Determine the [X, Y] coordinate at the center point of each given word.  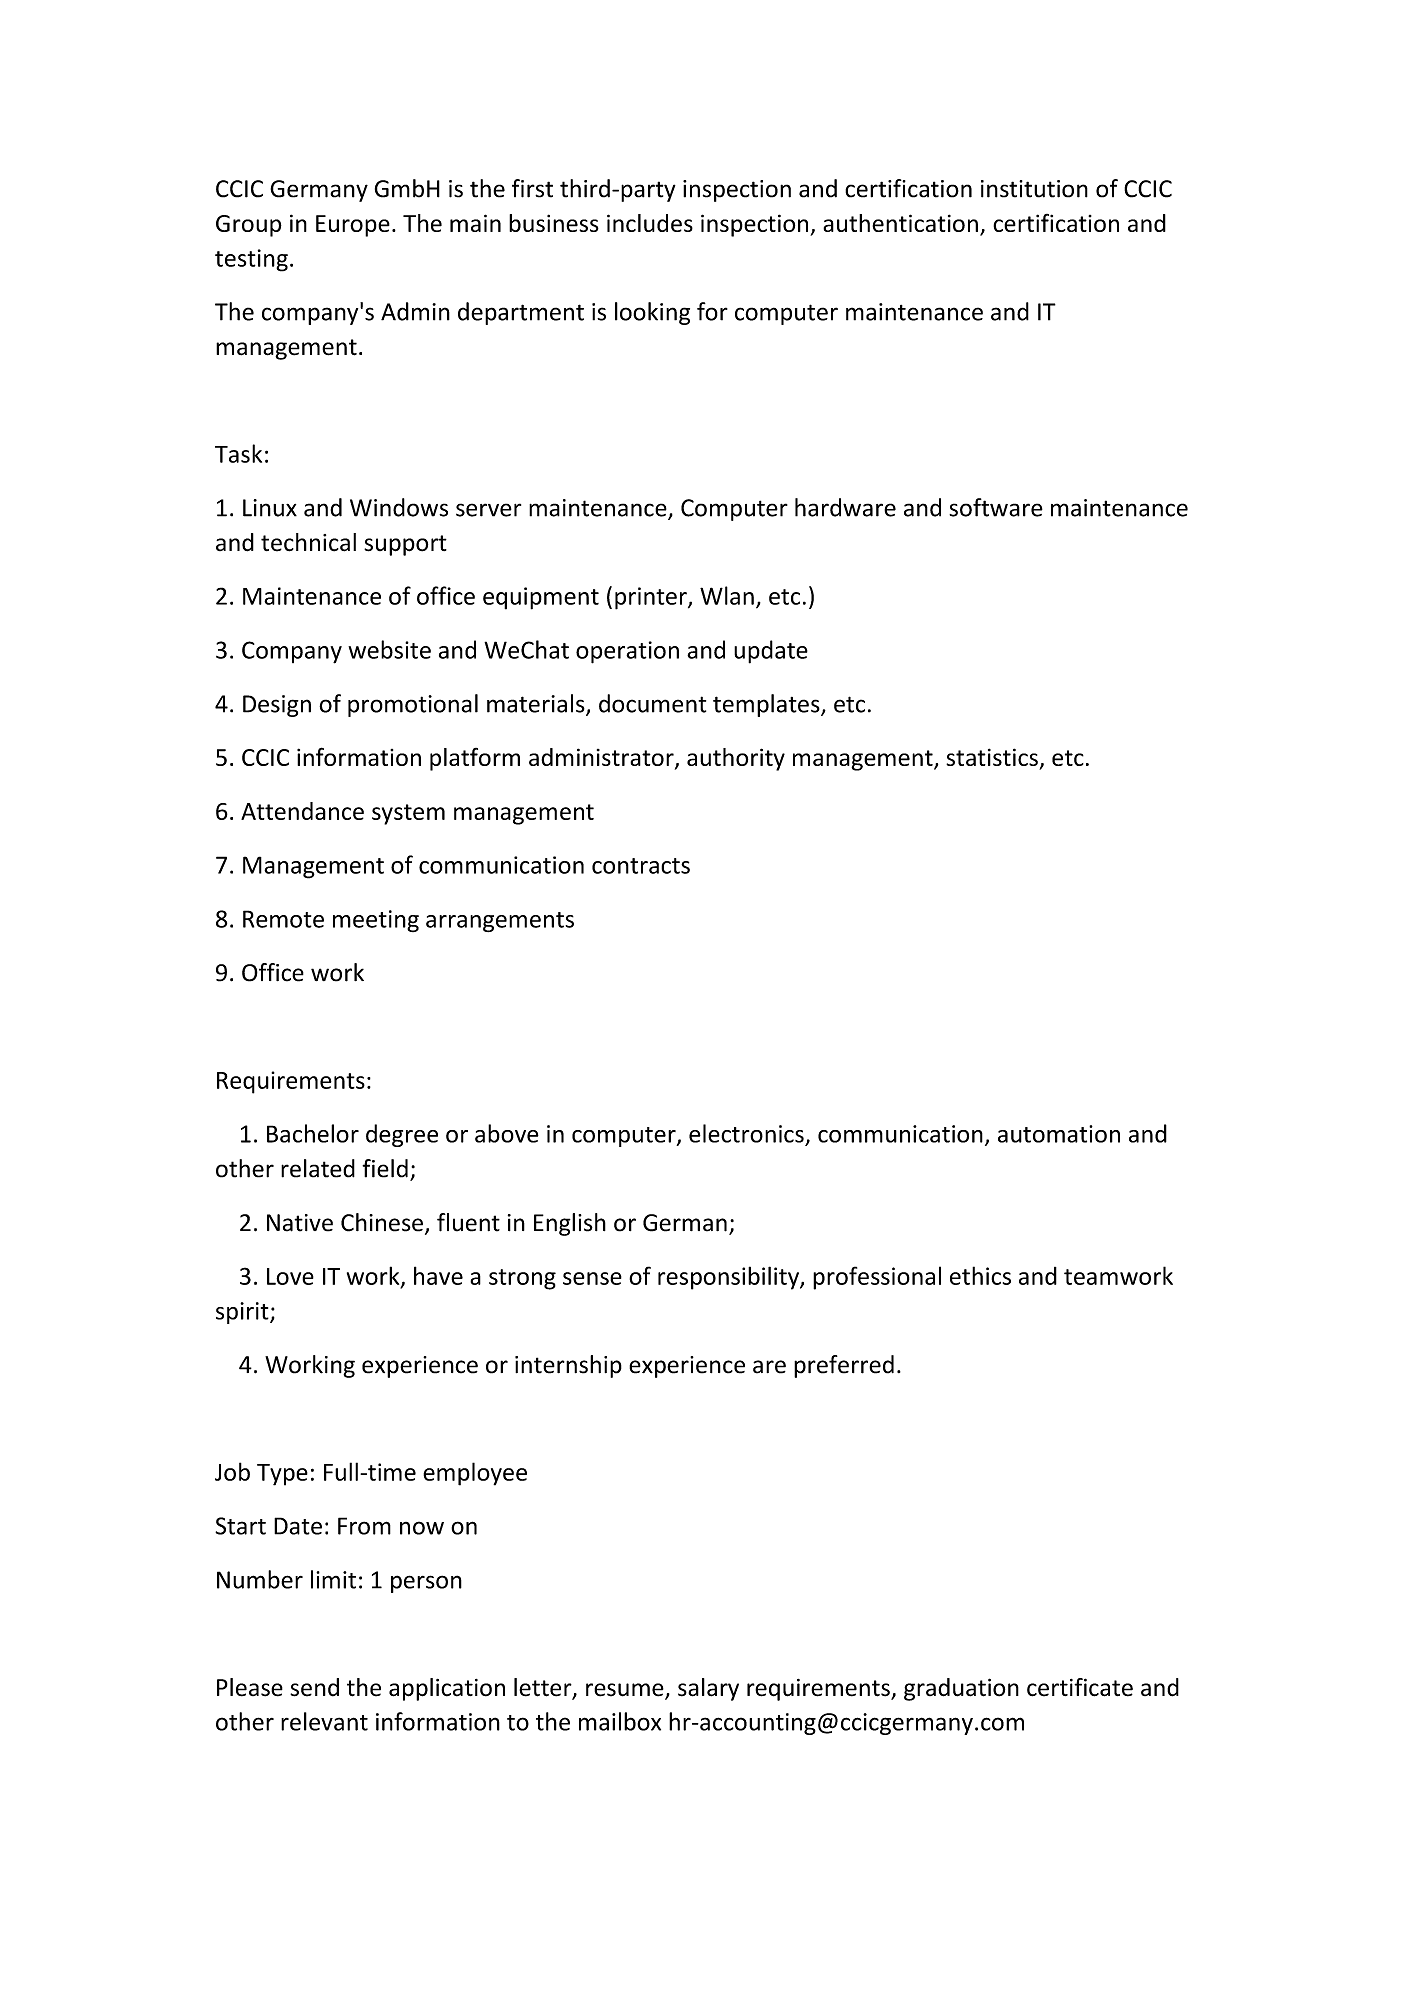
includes [650, 223]
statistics [992, 757]
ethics [980, 1275]
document [652, 703]
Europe [353, 226]
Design [277, 706]
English [570, 1224]
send [314, 1687]
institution [1034, 189]
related [318, 1168]
